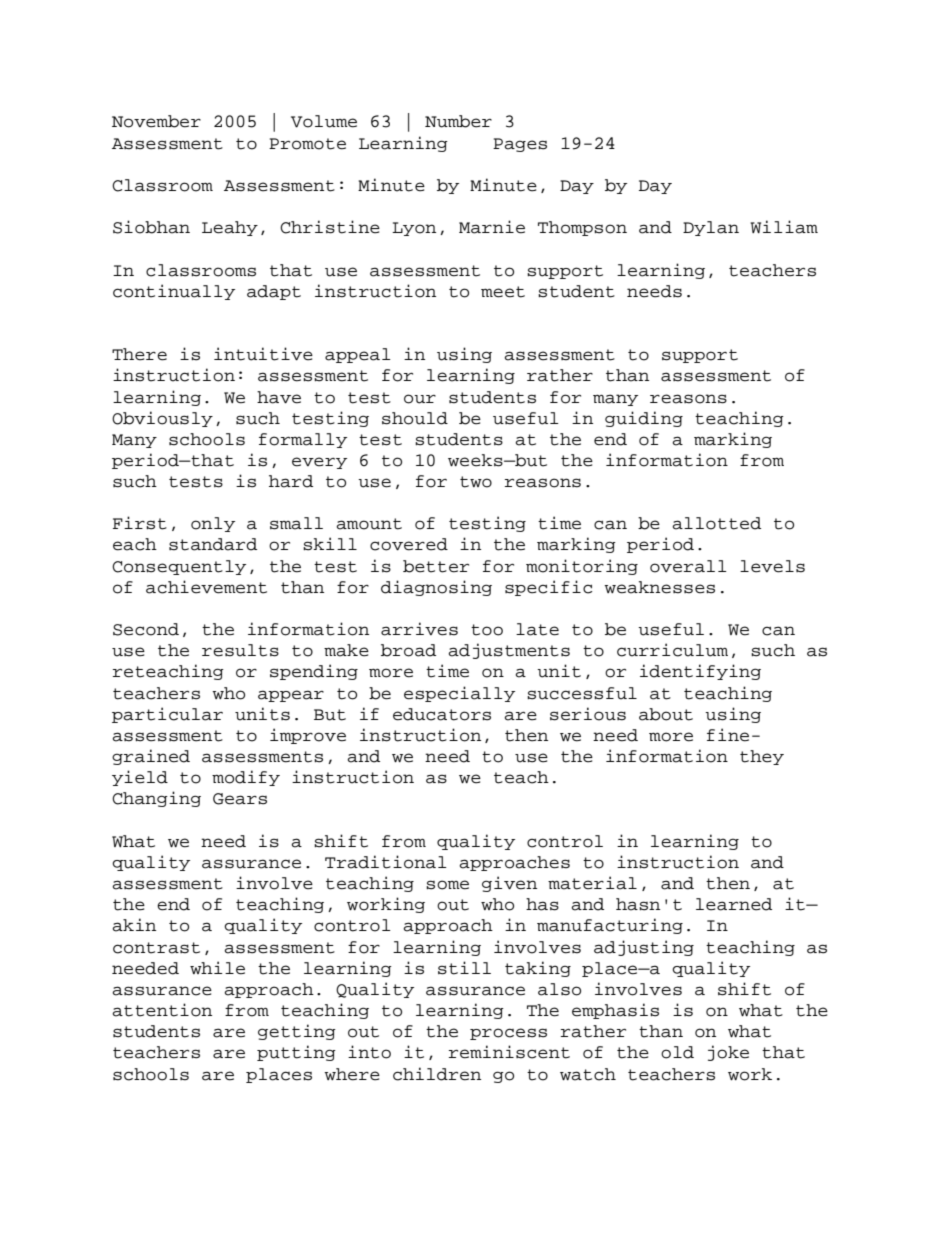  Describe the element at coordinates (458, 121) in the document. I see `Number` at that location.
